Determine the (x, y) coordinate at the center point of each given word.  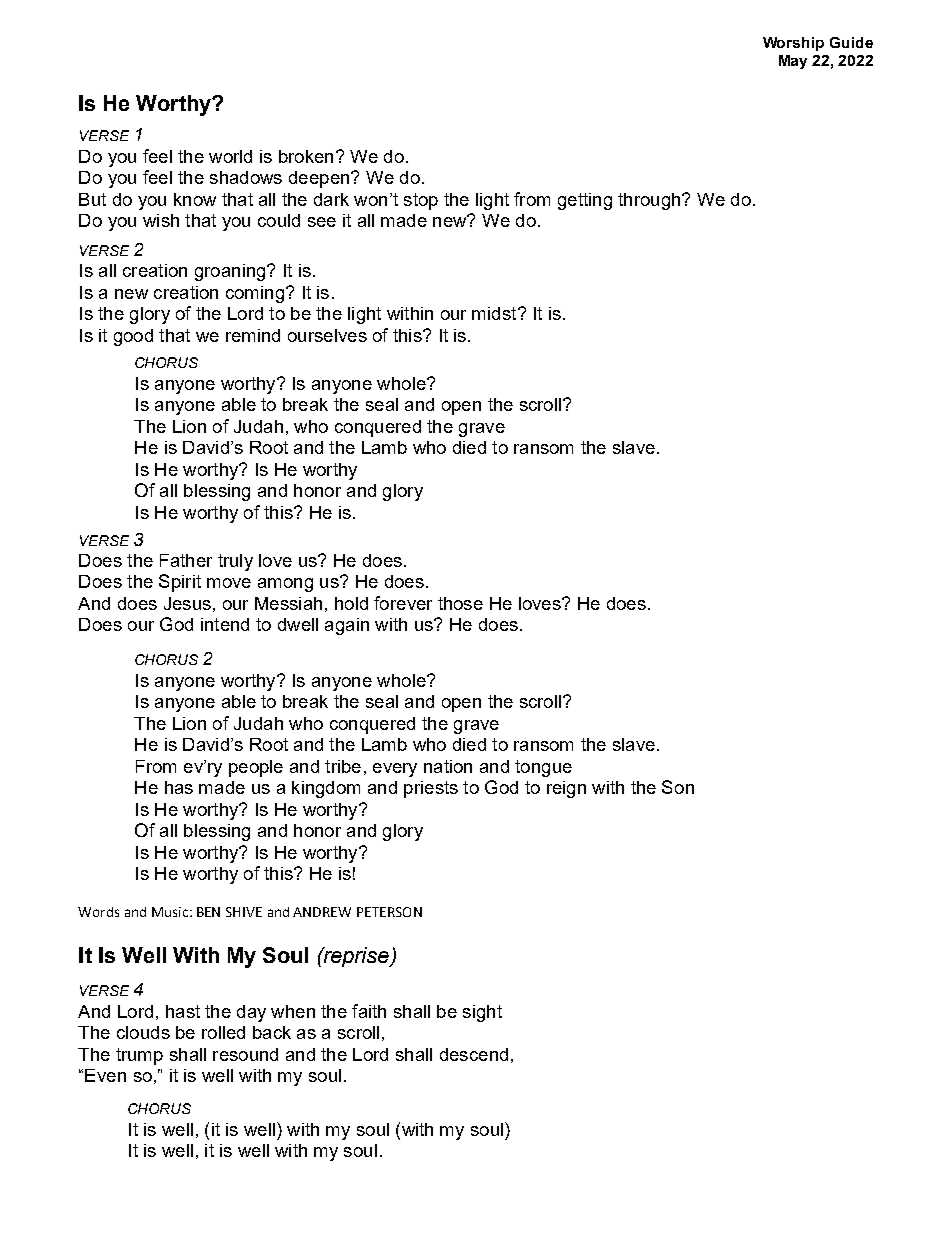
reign (566, 789)
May (793, 62)
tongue (543, 768)
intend (225, 624)
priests (431, 789)
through (650, 201)
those (460, 603)
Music (171, 912)
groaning (231, 272)
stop (421, 201)
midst (495, 313)
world (230, 156)
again (347, 626)
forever (403, 603)
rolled (223, 1032)
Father (186, 560)
